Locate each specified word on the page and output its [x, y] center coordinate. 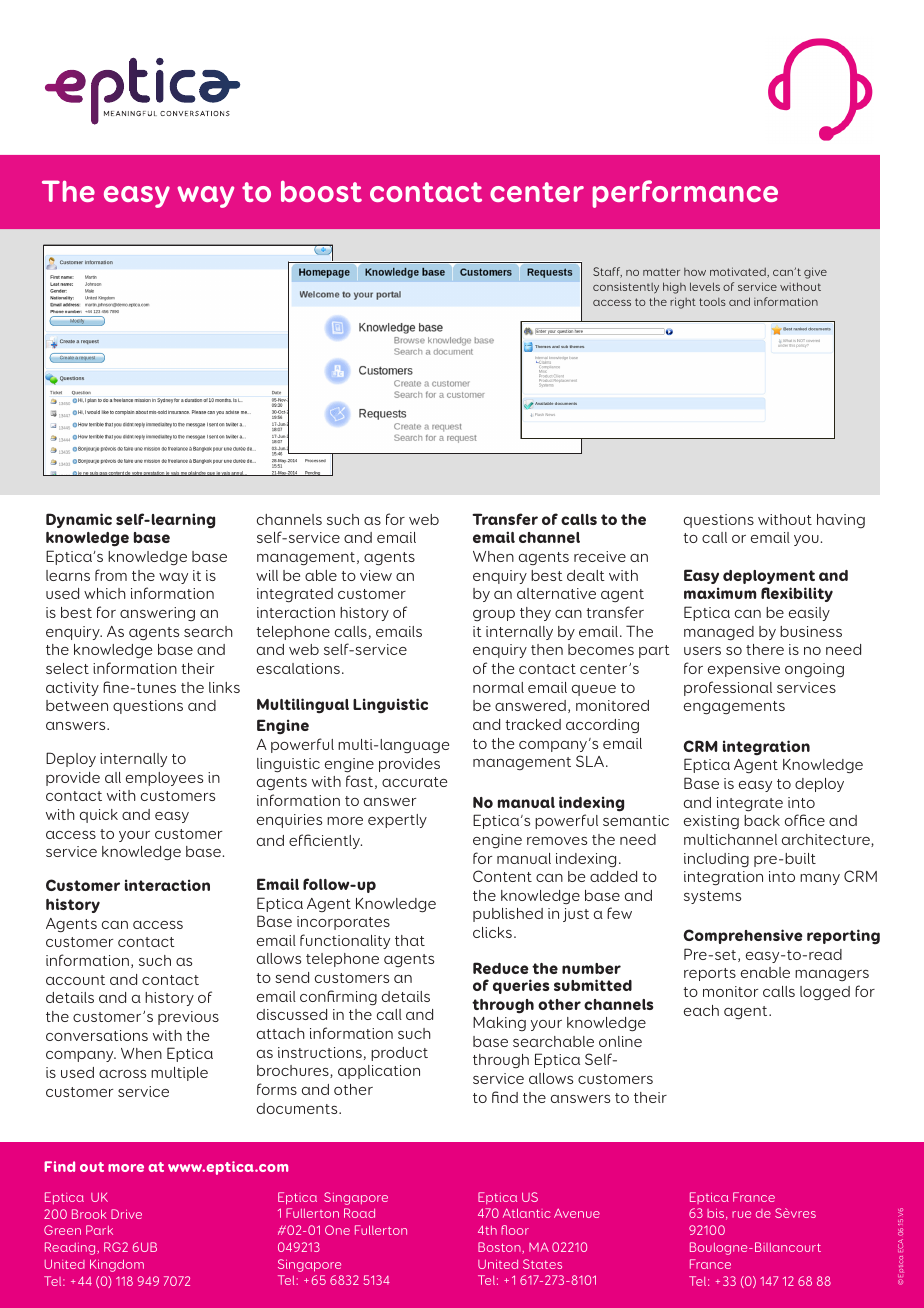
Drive [126, 1214]
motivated [739, 272]
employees [164, 779]
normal [498, 687]
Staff [607, 272]
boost [321, 191]
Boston [500, 1248]
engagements [734, 708]
